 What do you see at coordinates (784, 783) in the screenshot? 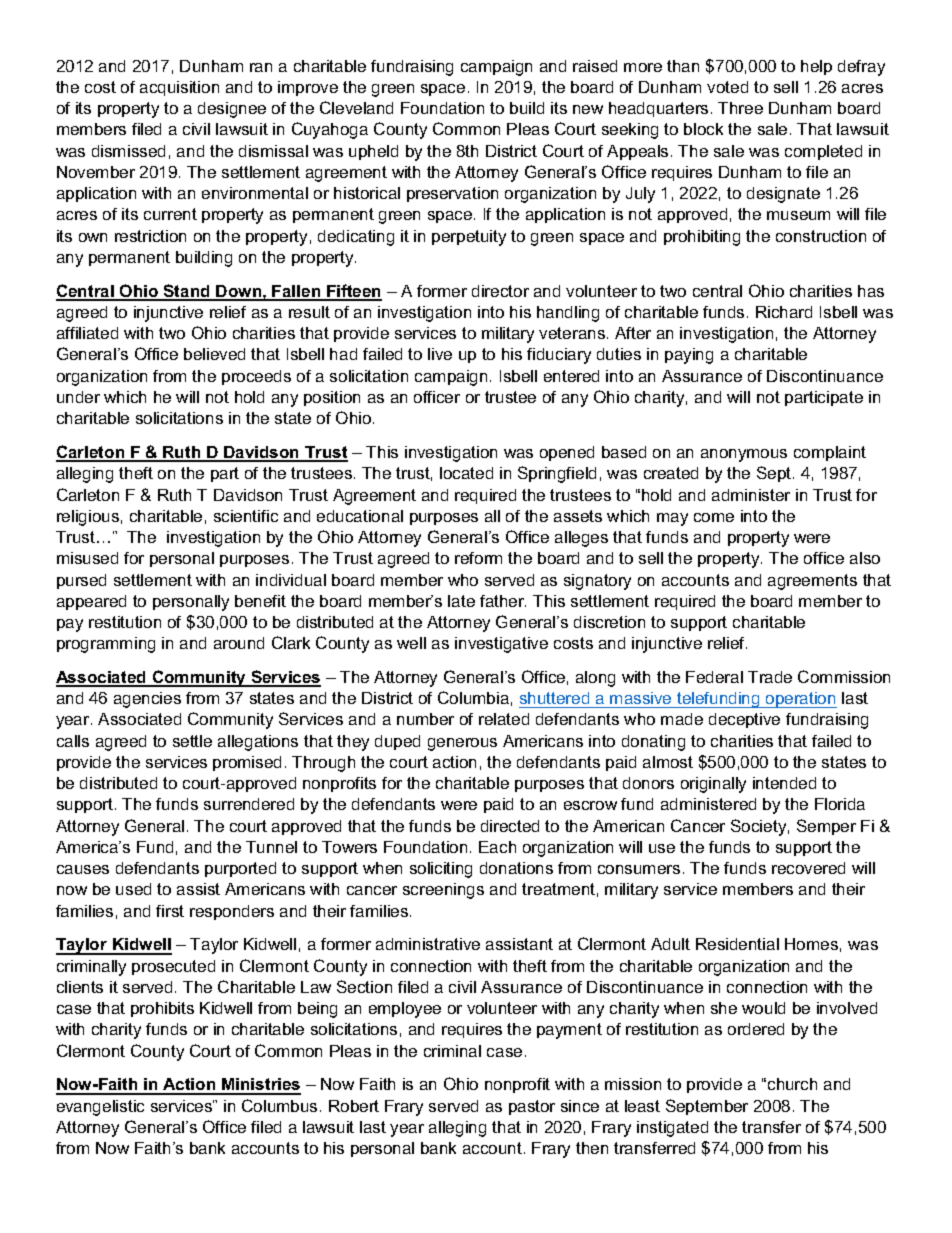
I see `intended` at bounding box center [784, 783].
